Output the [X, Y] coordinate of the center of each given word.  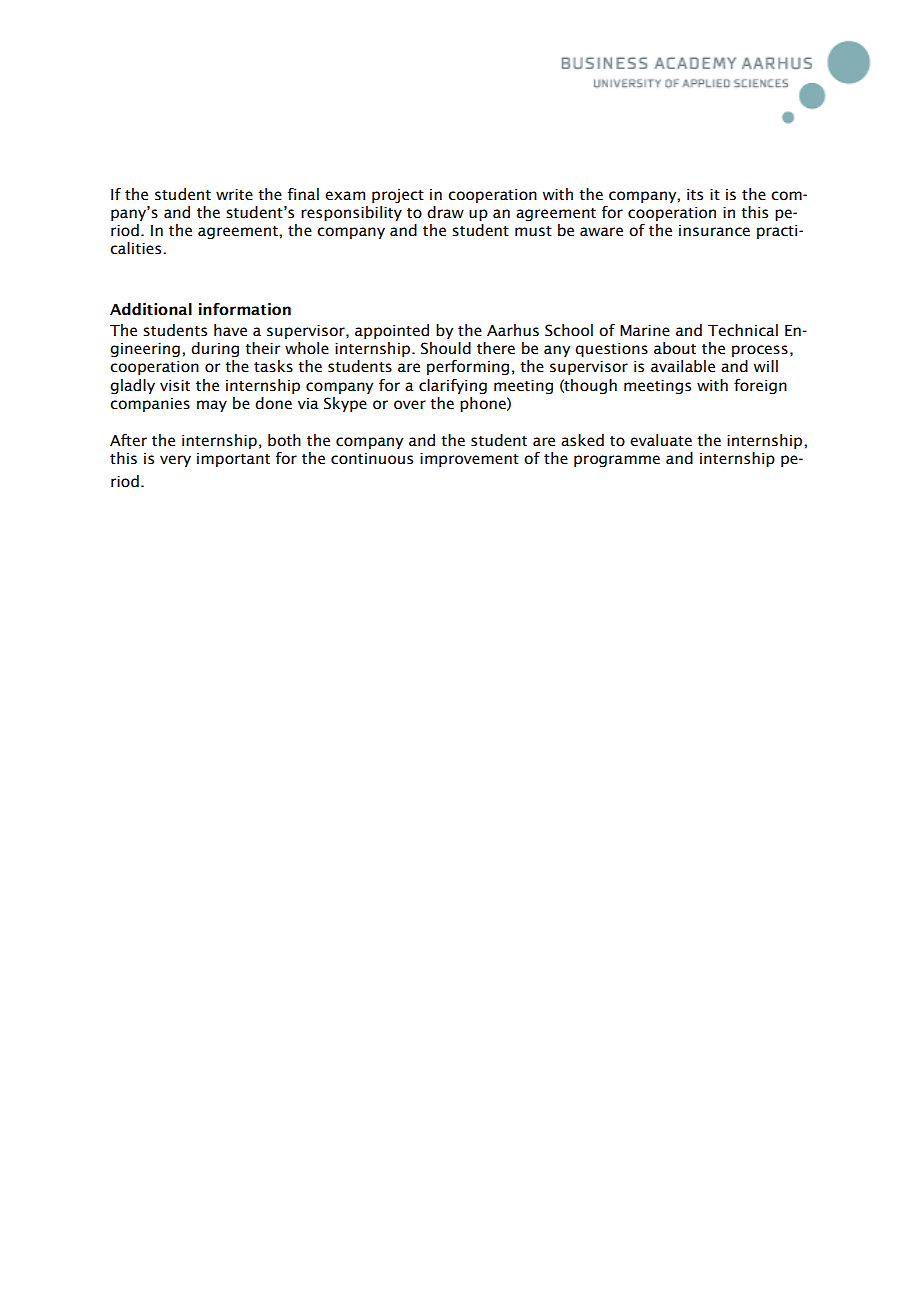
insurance [714, 231]
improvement [469, 460]
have [230, 330]
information [245, 309]
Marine [645, 331]
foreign [760, 386]
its [695, 195]
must [533, 231]
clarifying [453, 386]
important [233, 460]
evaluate [661, 440]
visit [175, 386]
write [234, 195]
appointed [392, 331]
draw [445, 212]
